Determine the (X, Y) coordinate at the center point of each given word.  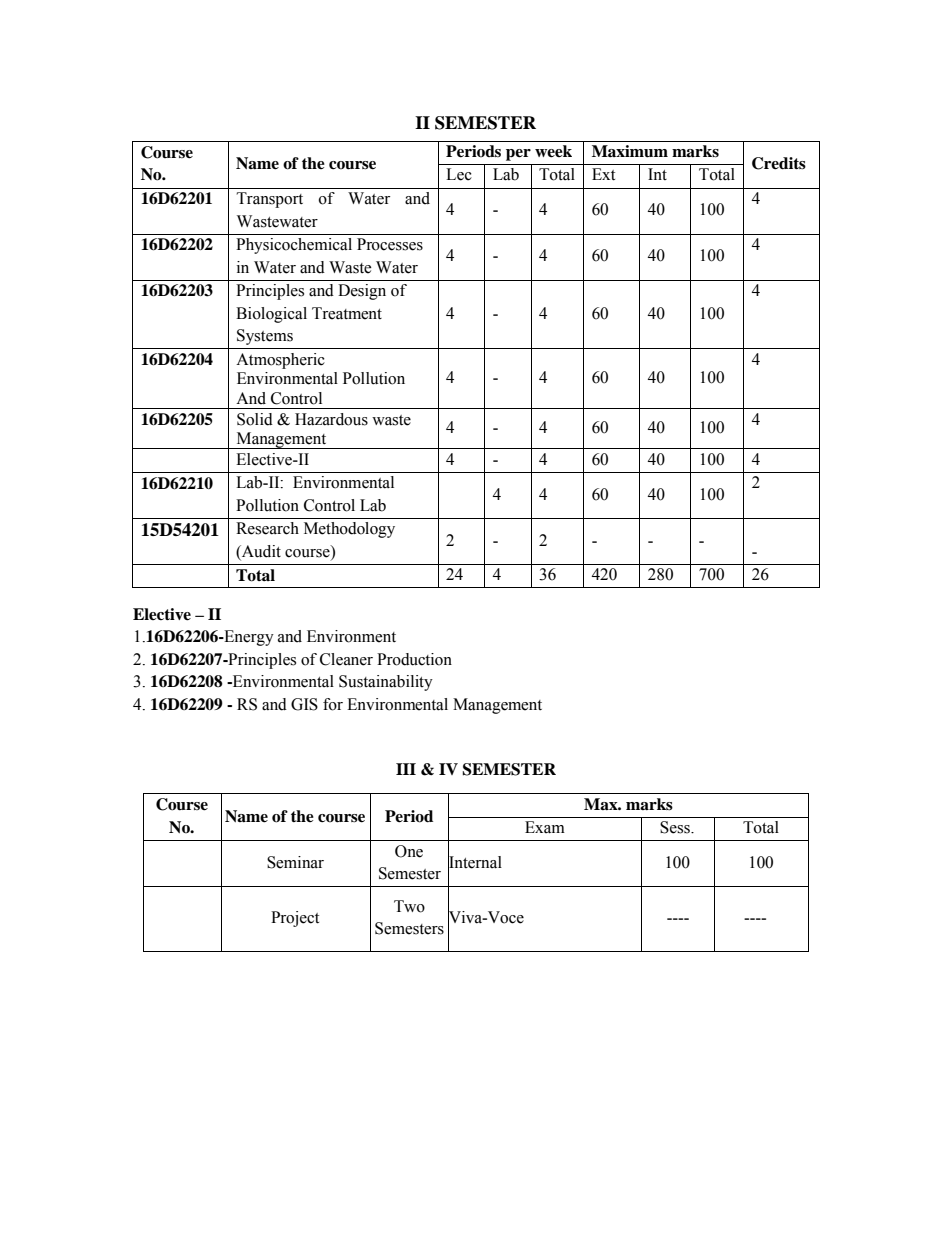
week (553, 151)
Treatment (347, 313)
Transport (270, 200)
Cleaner (346, 659)
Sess (676, 827)
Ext (603, 174)
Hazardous (331, 419)
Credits (779, 163)
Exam (545, 827)
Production (414, 659)
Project (295, 919)
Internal (475, 861)
